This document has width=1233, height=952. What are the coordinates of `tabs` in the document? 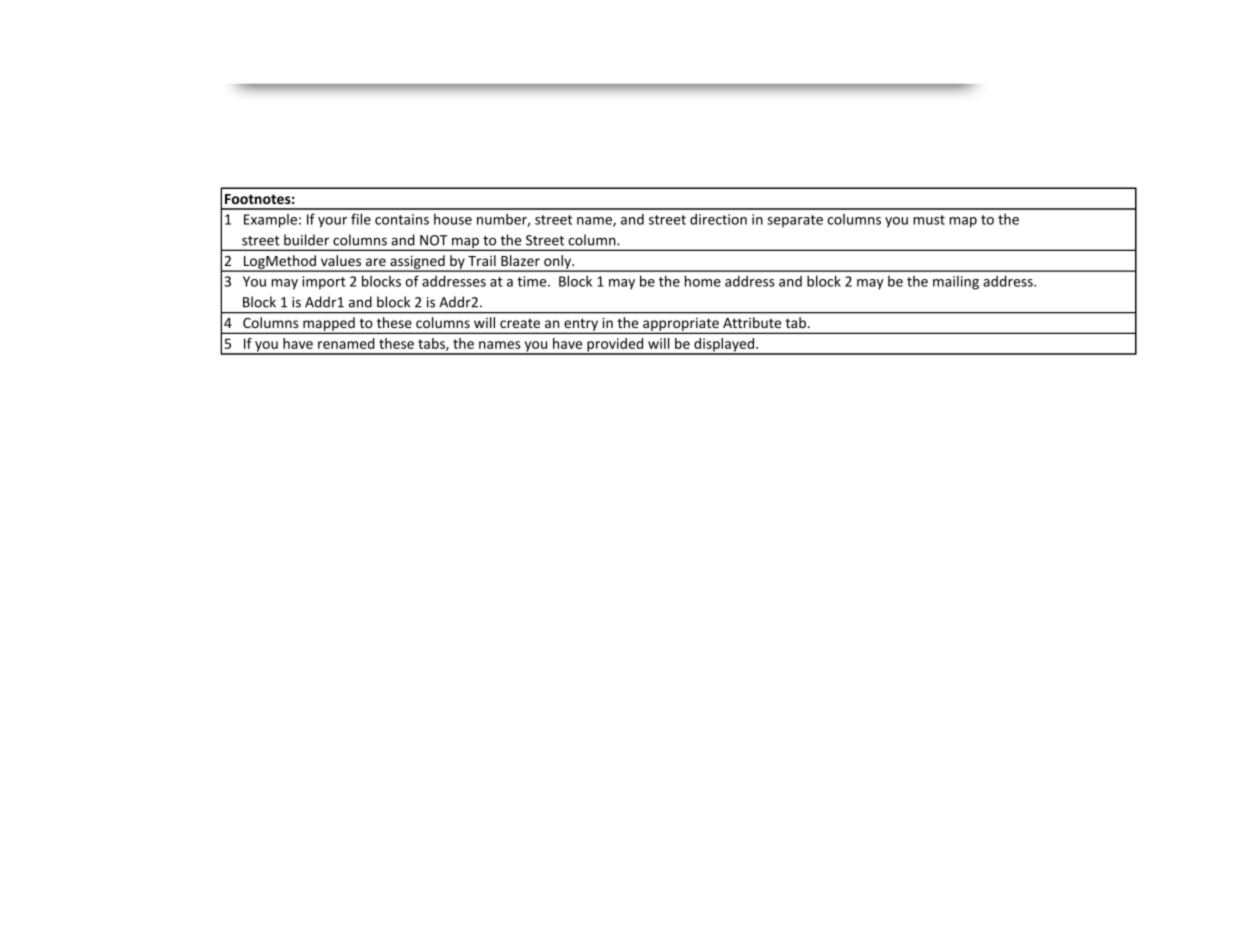 It's located at (432, 344).
